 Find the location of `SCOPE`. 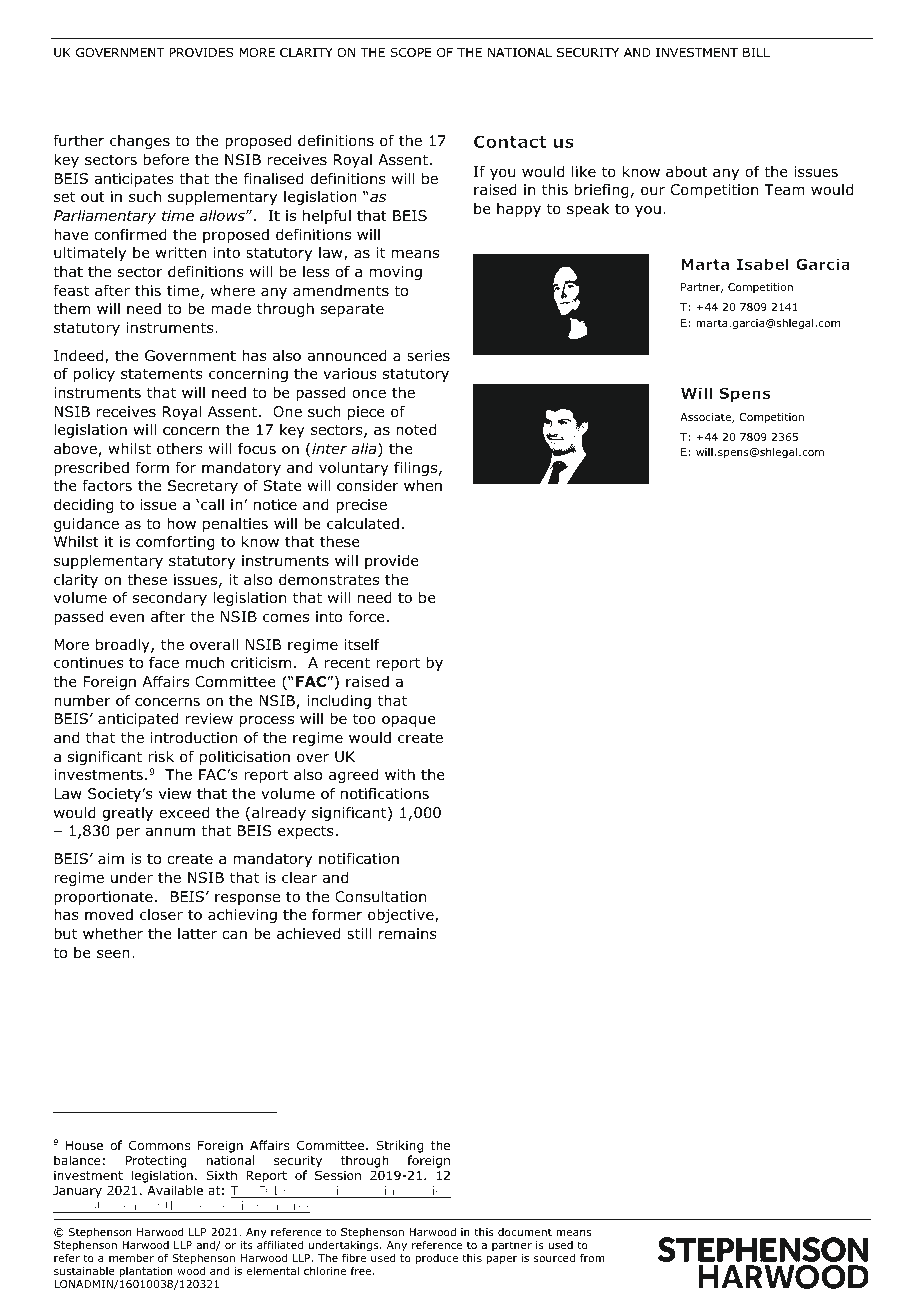

SCOPE is located at coordinates (411, 52).
